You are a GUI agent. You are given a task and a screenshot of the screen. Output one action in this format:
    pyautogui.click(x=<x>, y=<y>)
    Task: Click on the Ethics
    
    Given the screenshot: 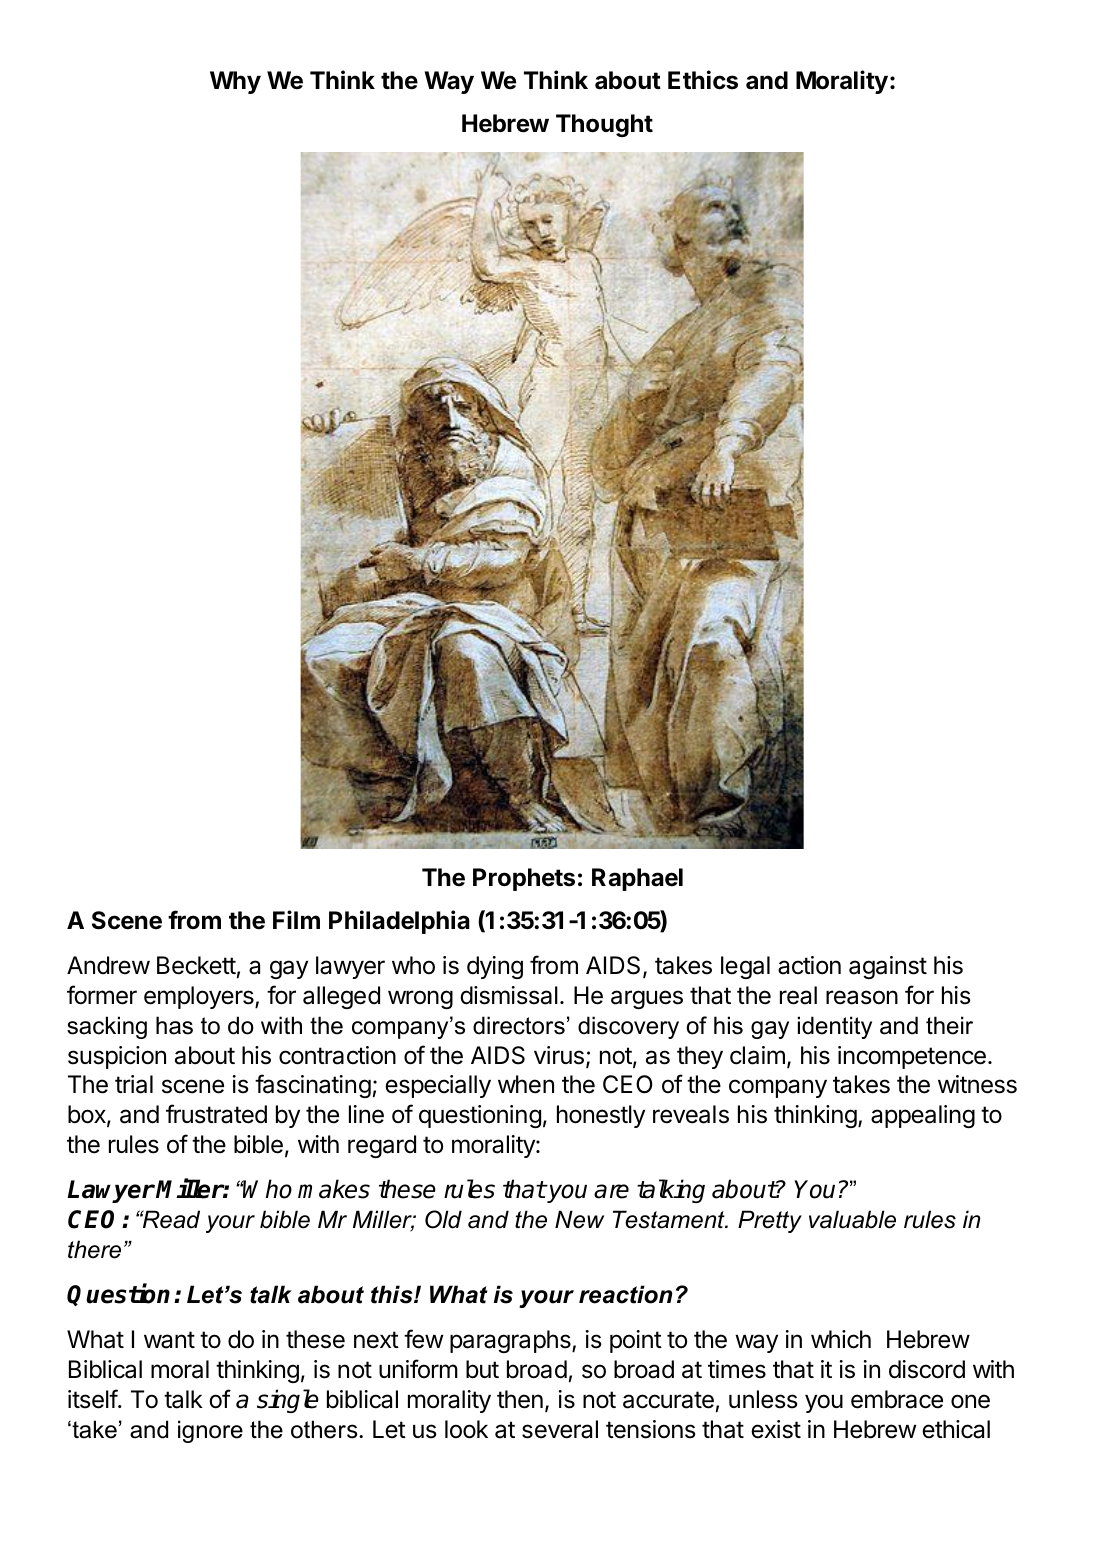 What is the action you would take?
    pyautogui.click(x=703, y=80)
